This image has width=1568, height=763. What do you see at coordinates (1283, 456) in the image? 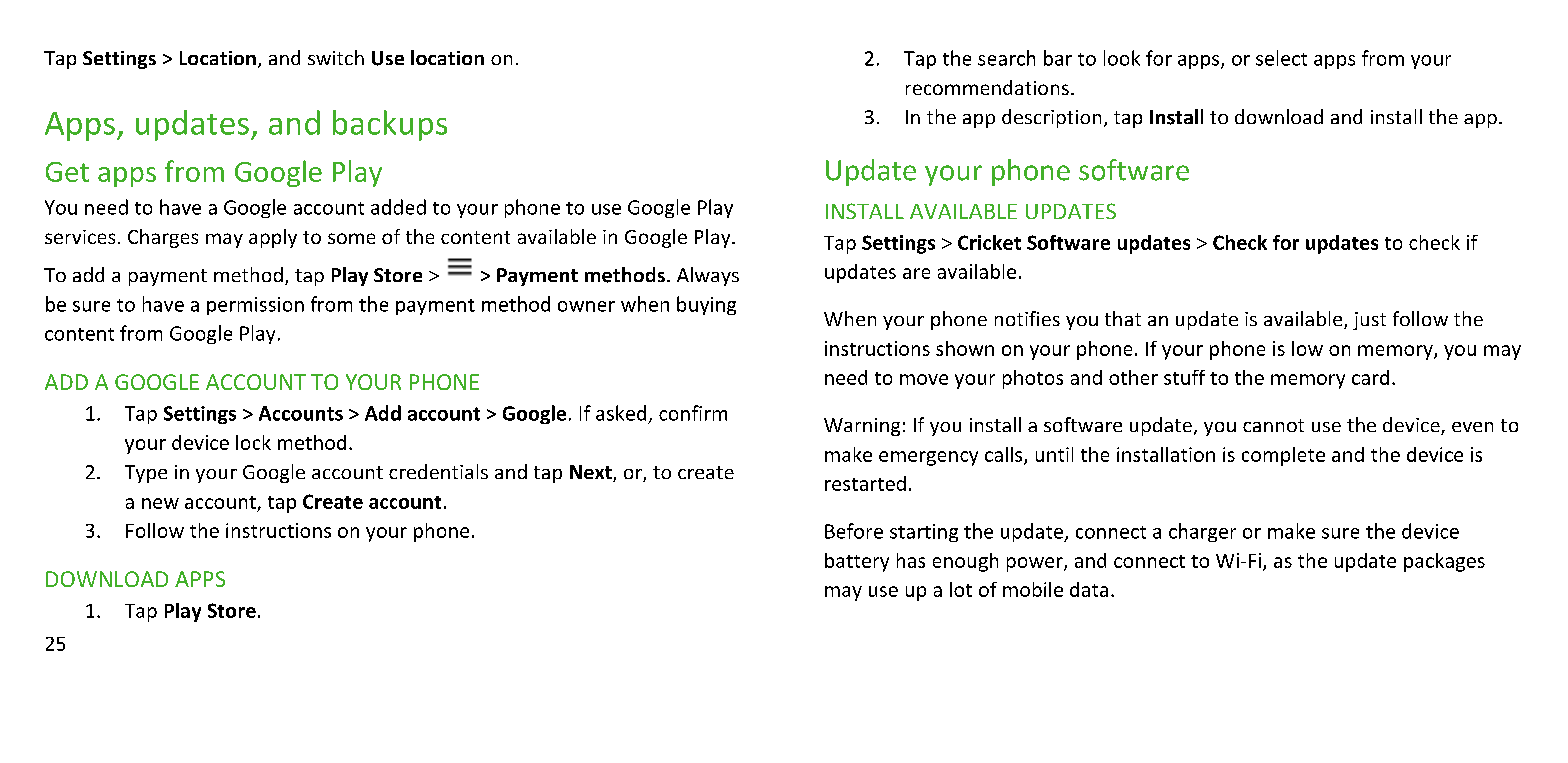
I see `complete` at bounding box center [1283, 456].
